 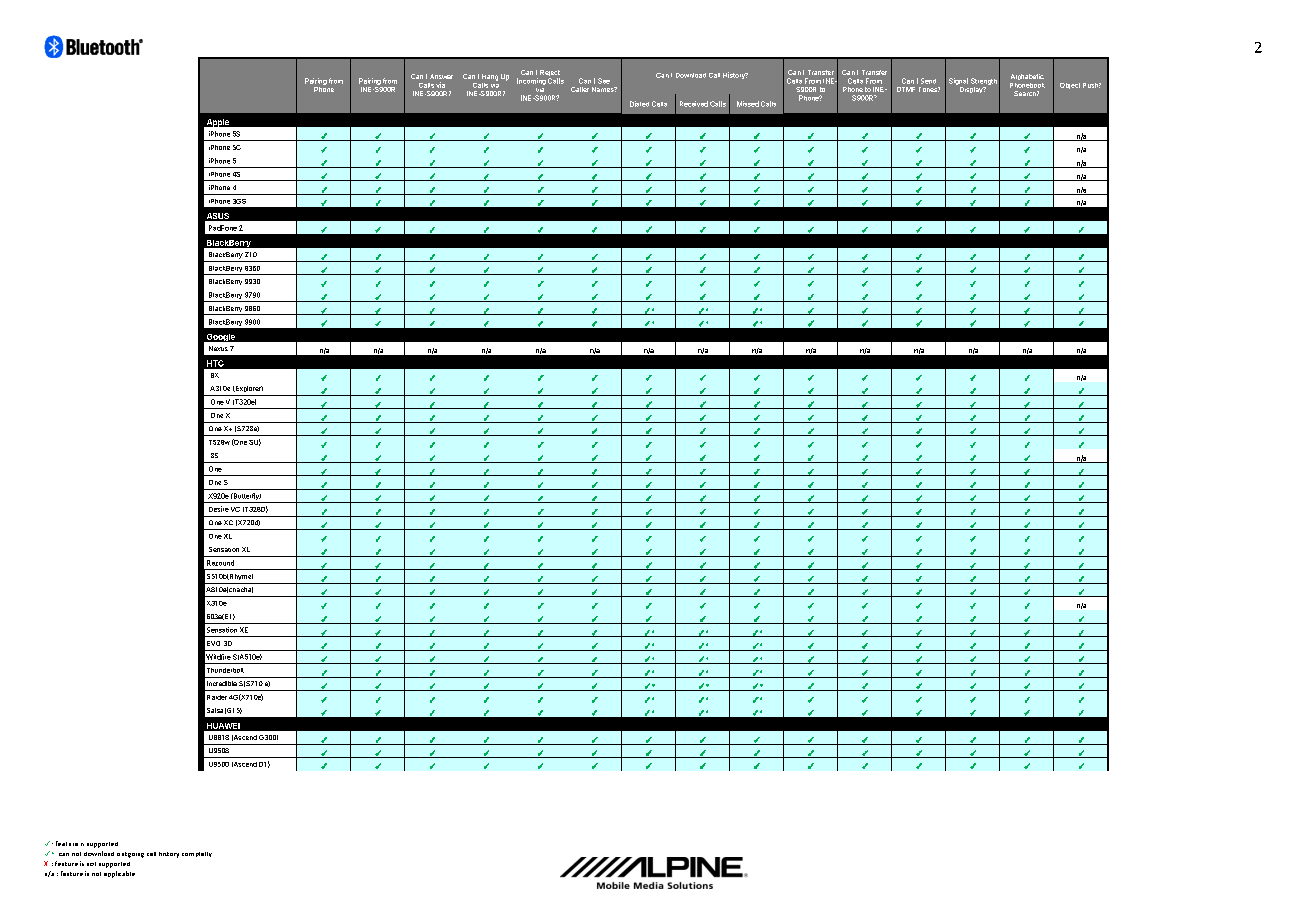 What do you see at coordinates (197, 854) in the page?
I see `completly` at bounding box center [197, 854].
